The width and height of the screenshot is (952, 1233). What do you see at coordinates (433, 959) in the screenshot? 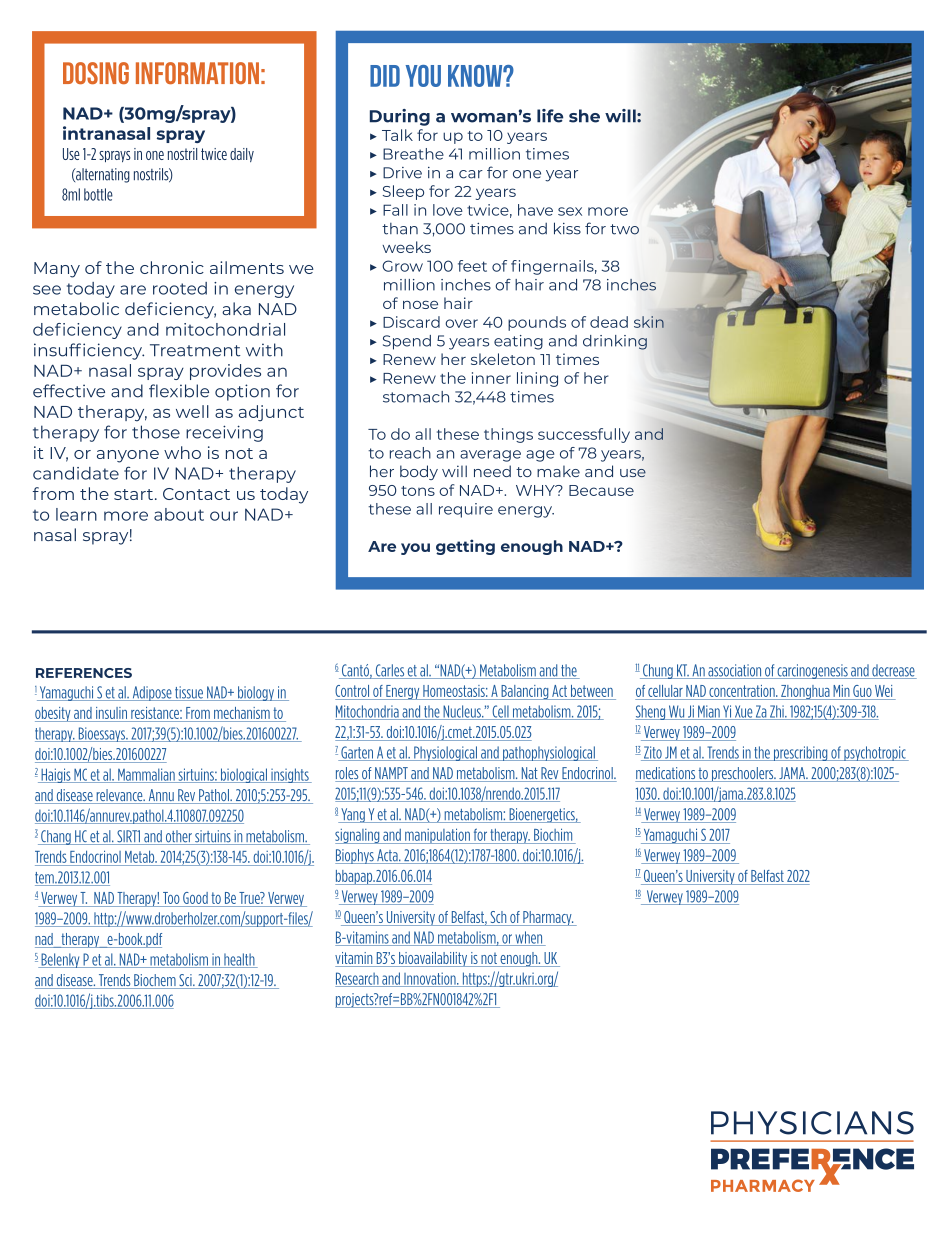
I see `bioavailability` at bounding box center [433, 959].
